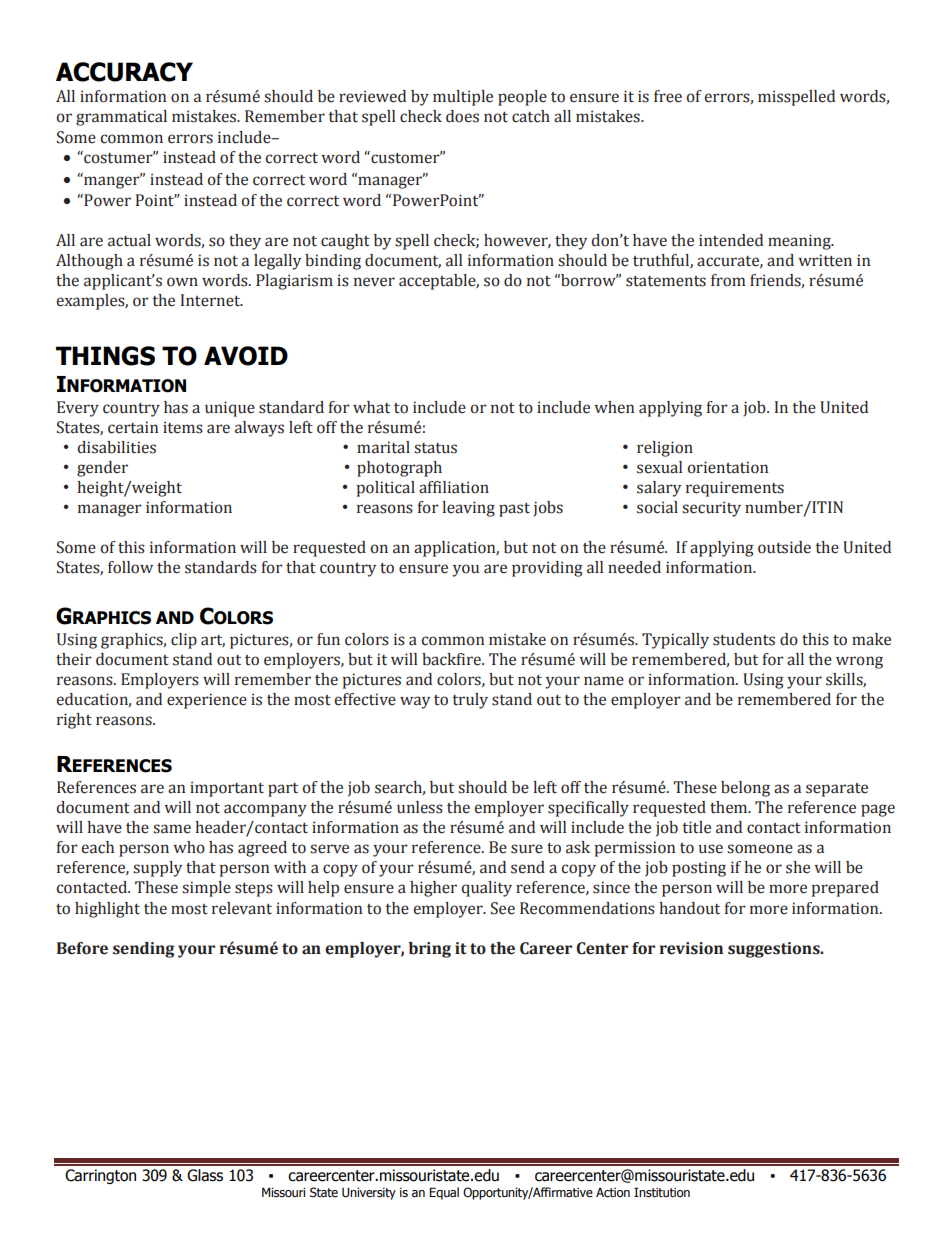 The image size is (952, 1233). I want to click on belong, so click(745, 789).
